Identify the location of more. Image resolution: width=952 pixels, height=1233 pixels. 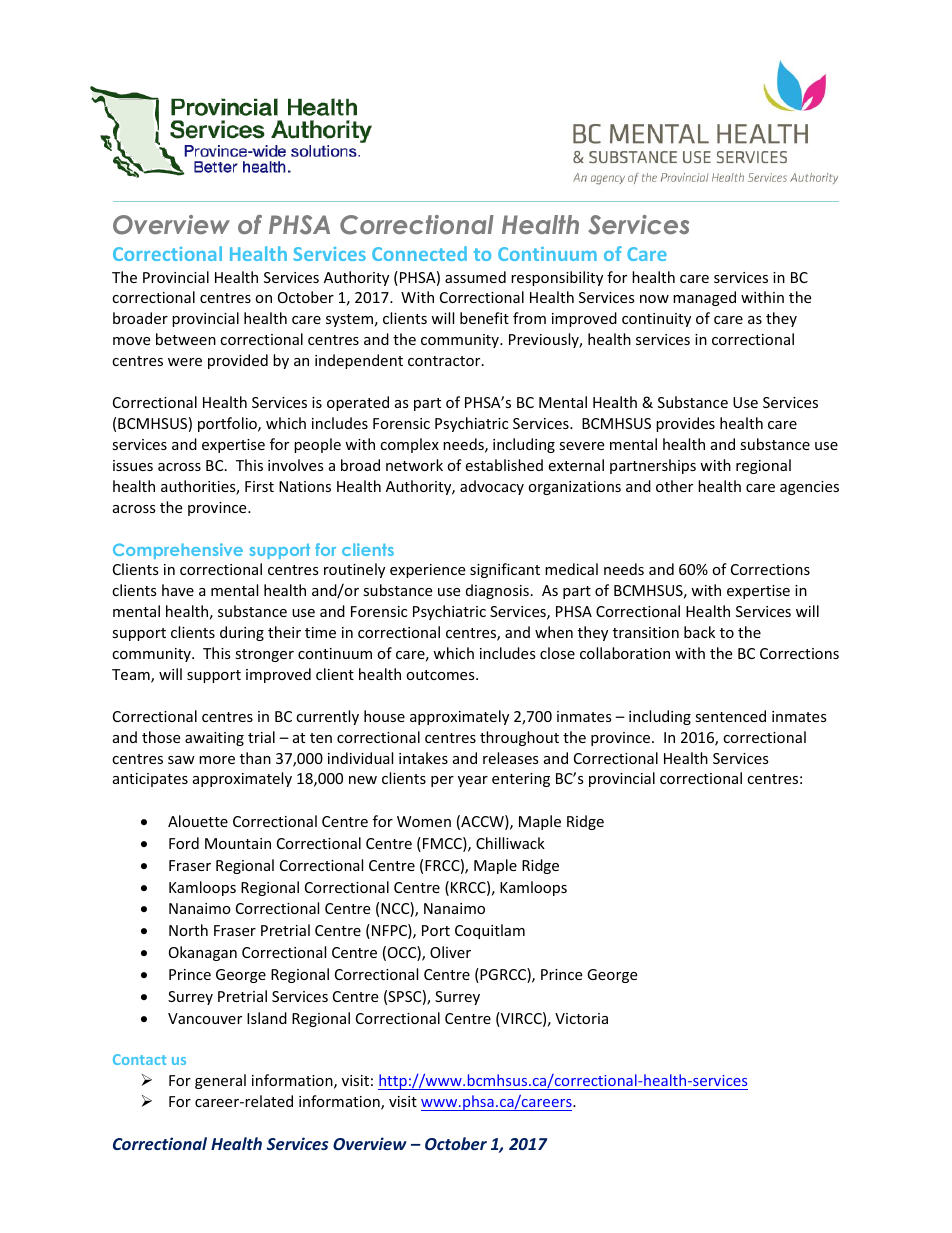
(217, 760).
